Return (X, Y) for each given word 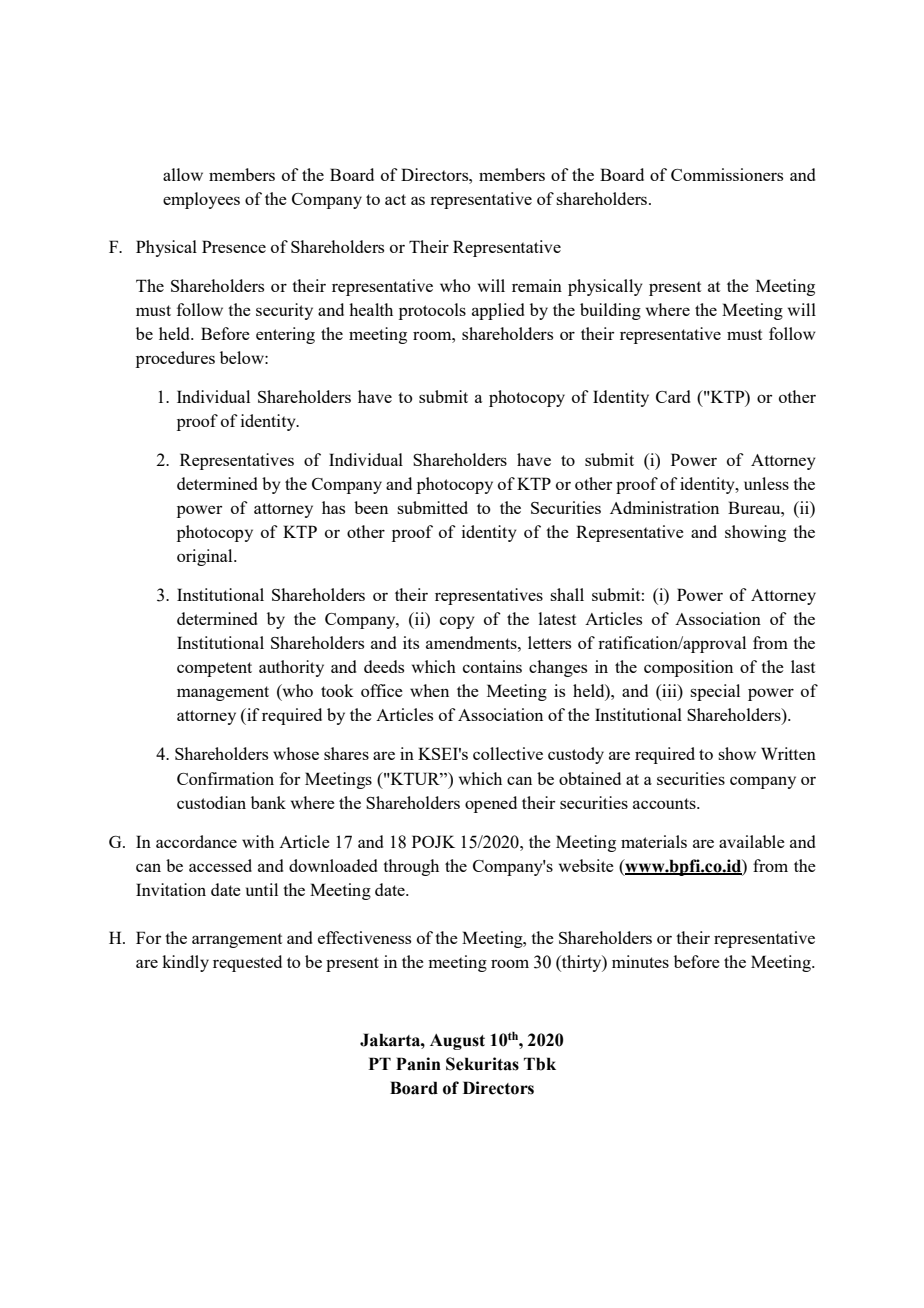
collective (508, 753)
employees (201, 200)
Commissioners (727, 174)
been (371, 507)
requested (247, 963)
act (395, 199)
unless (766, 483)
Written (788, 753)
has (333, 507)
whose (296, 753)
